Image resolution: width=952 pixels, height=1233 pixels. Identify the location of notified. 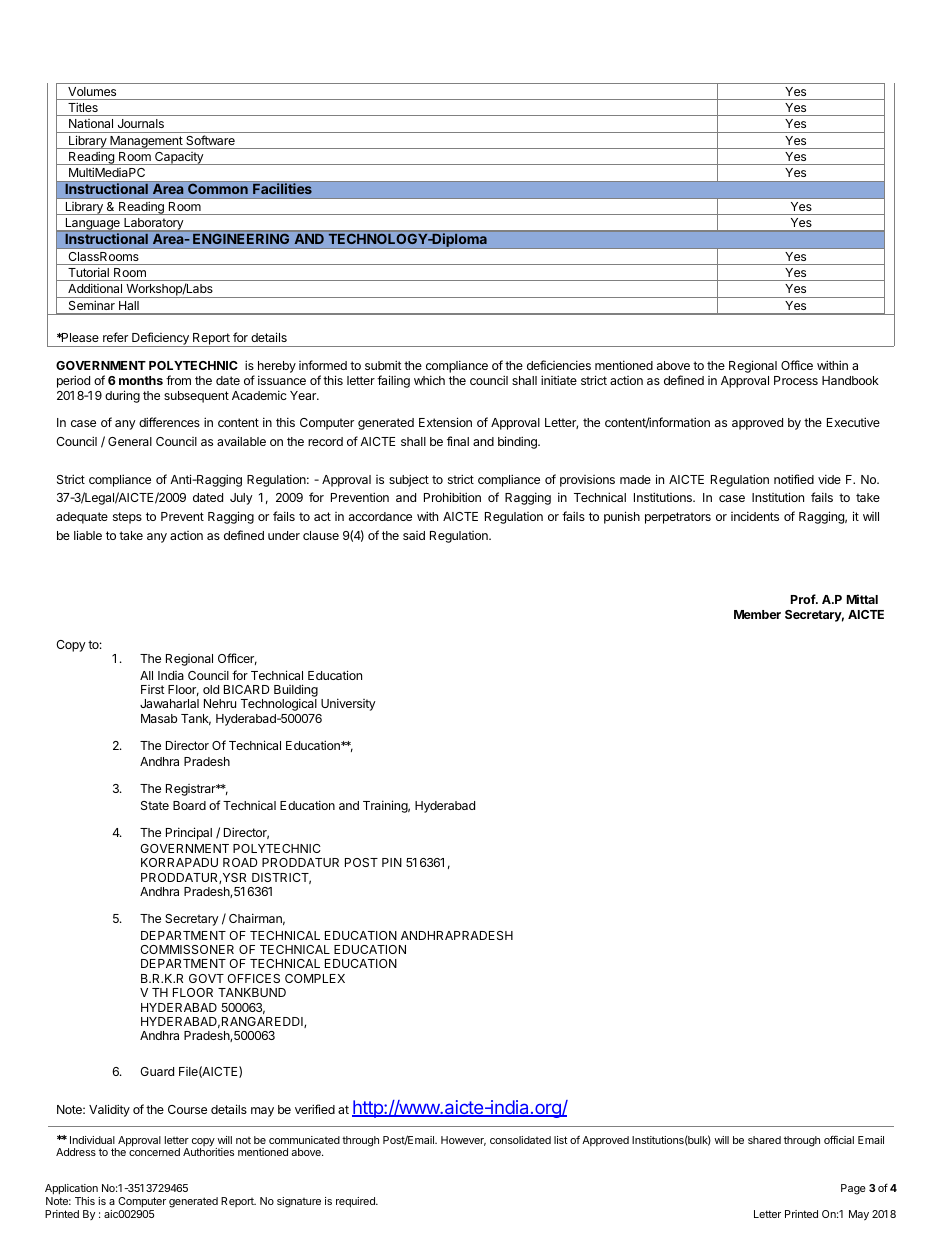
(794, 479).
